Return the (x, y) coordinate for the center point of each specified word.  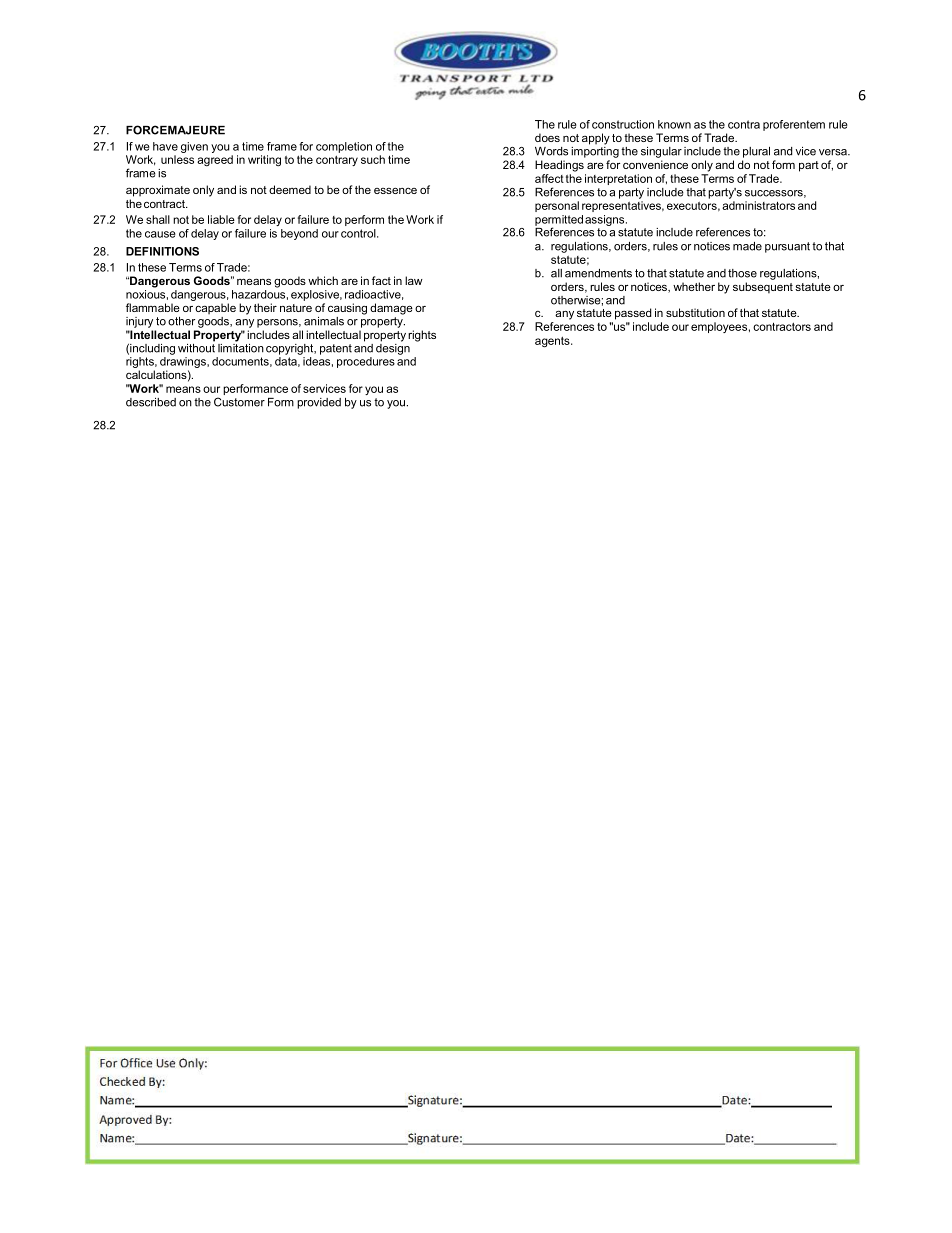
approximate (158, 191)
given (194, 147)
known (674, 124)
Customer (239, 402)
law (414, 280)
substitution (695, 312)
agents (553, 342)
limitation (241, 347)
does (547, 137)
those (742, 273)
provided (319, 403)
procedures (366, 362)
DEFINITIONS (162, 251)
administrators (758, 205)
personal (557, 206)
